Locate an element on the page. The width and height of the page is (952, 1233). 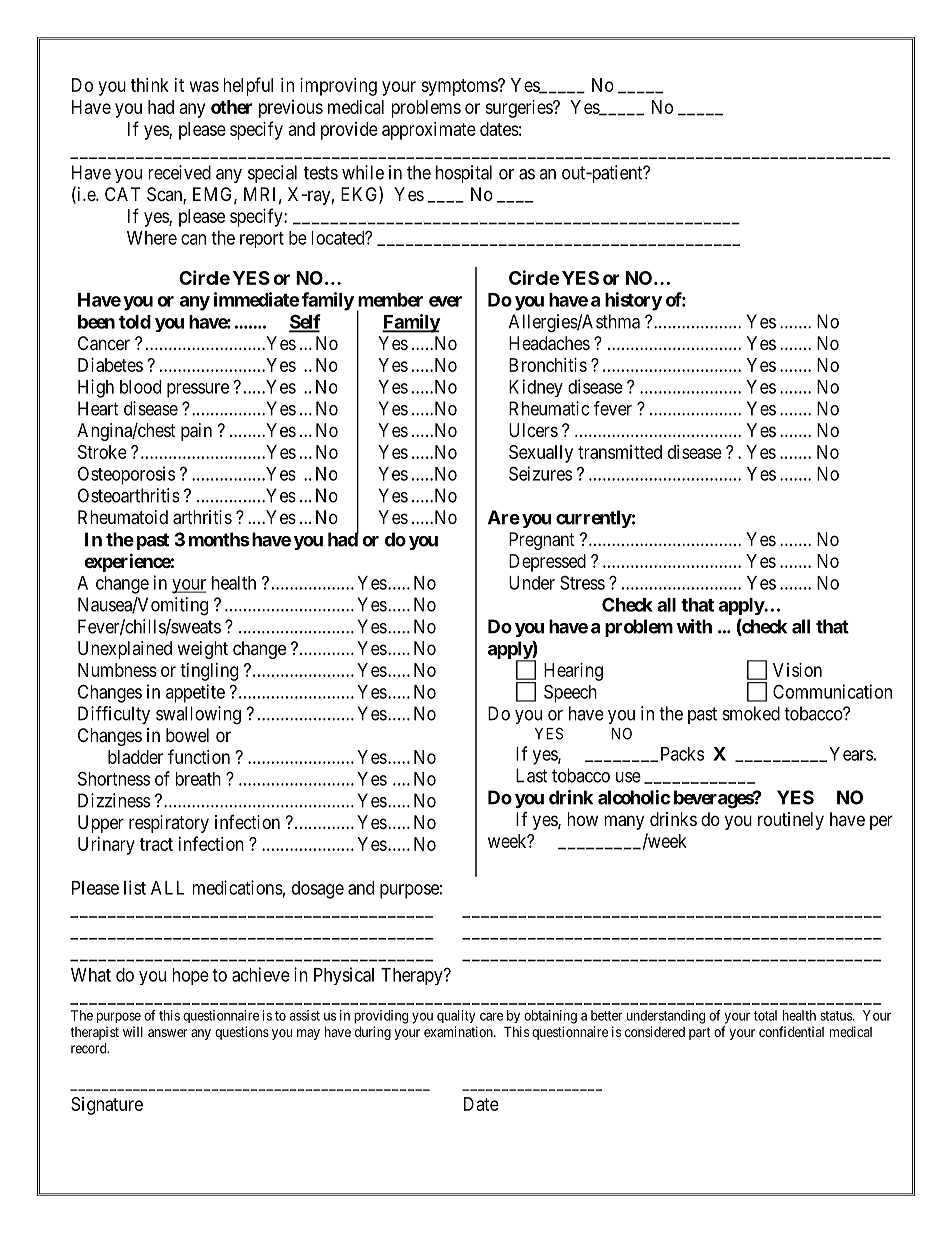
function is located at coordinates (199, 756).
